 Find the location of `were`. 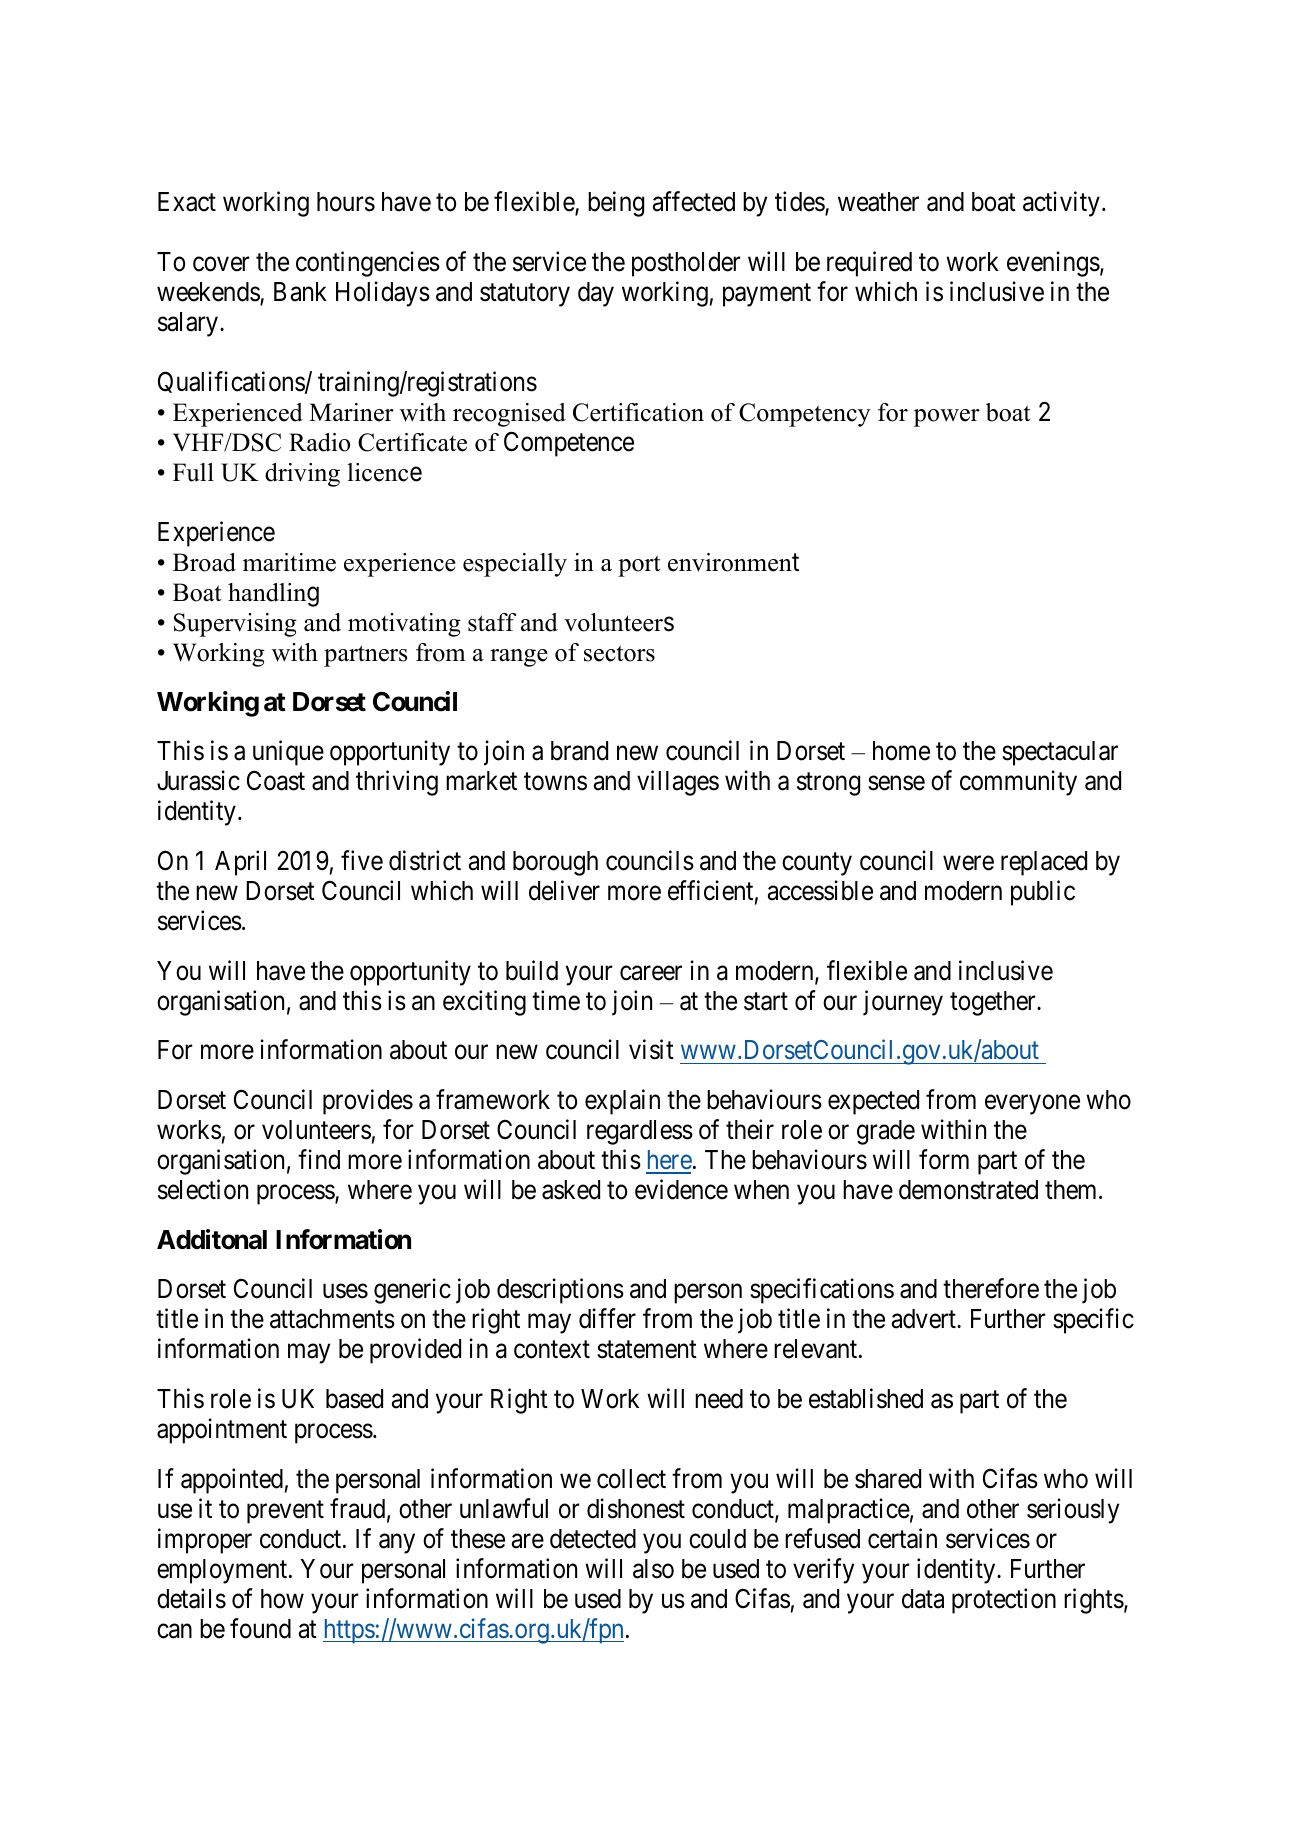

were is located at coordinates (968, 863).
